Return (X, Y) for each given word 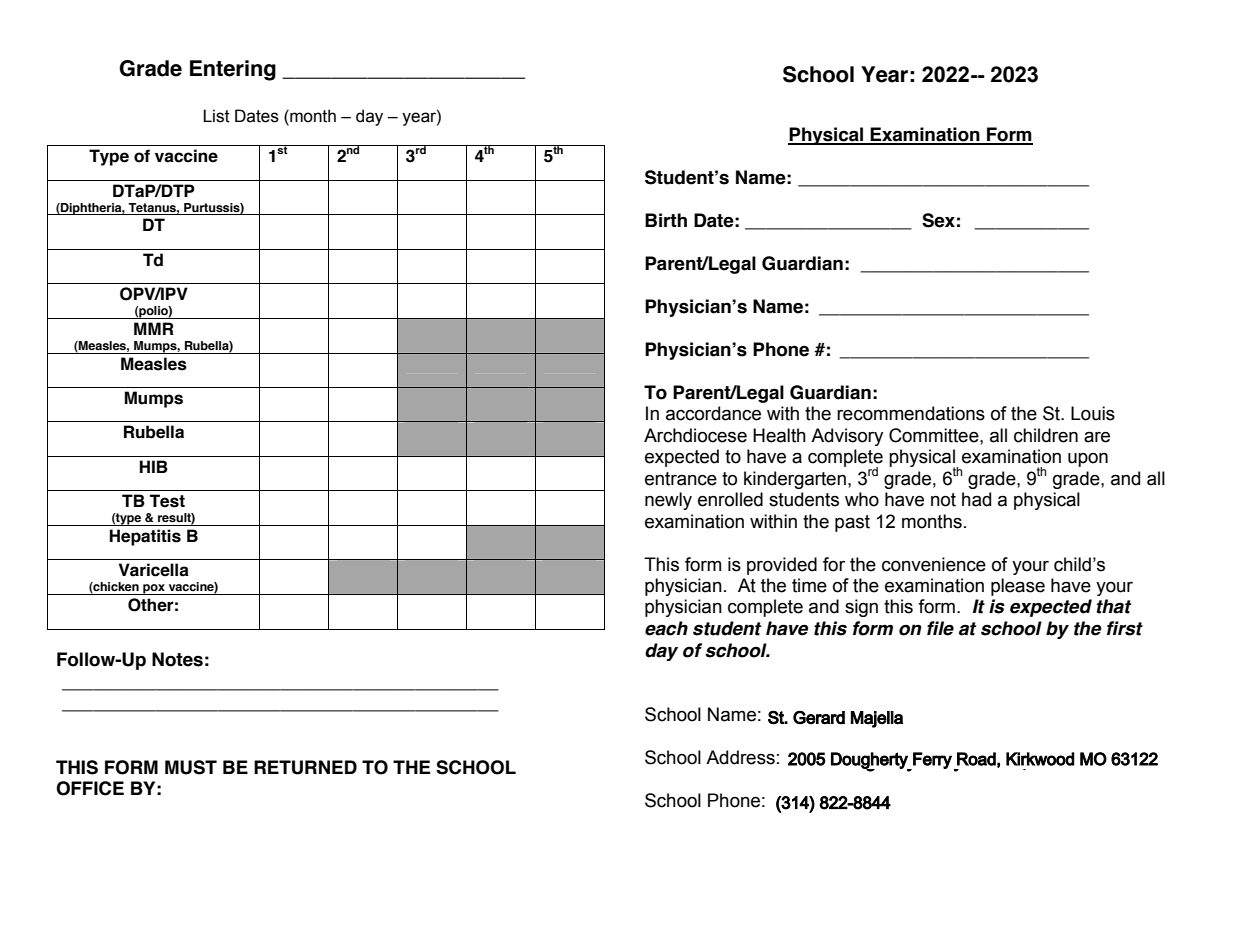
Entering (233, 70)
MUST (191, 767)
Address (740, 757)
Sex (938, 220)
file (940, 628)
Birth (666, 220)
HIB (154, 466)
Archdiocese (695, 435)
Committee (935, 435)
